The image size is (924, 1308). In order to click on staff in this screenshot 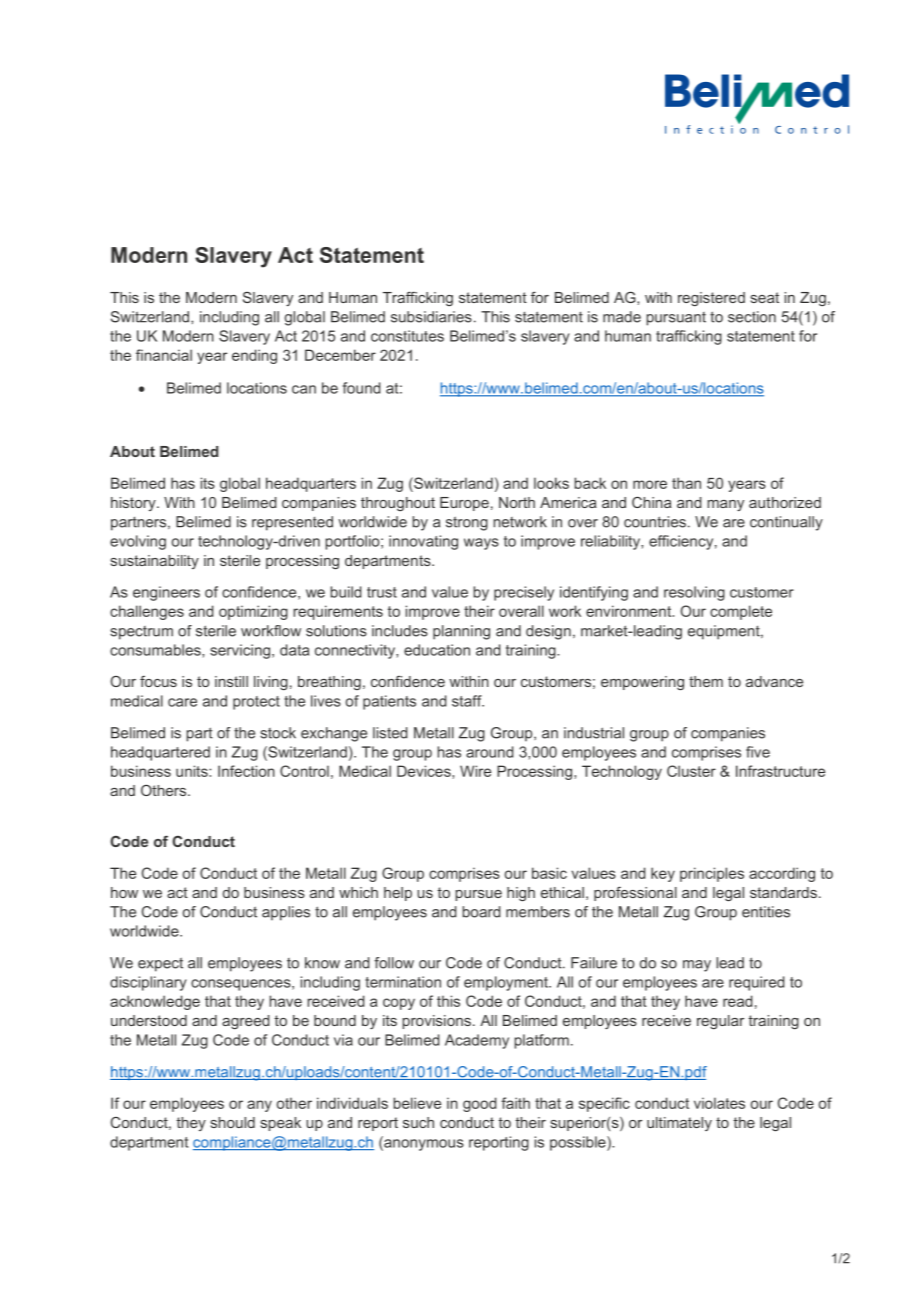, I will do `click(468, 701)`.
